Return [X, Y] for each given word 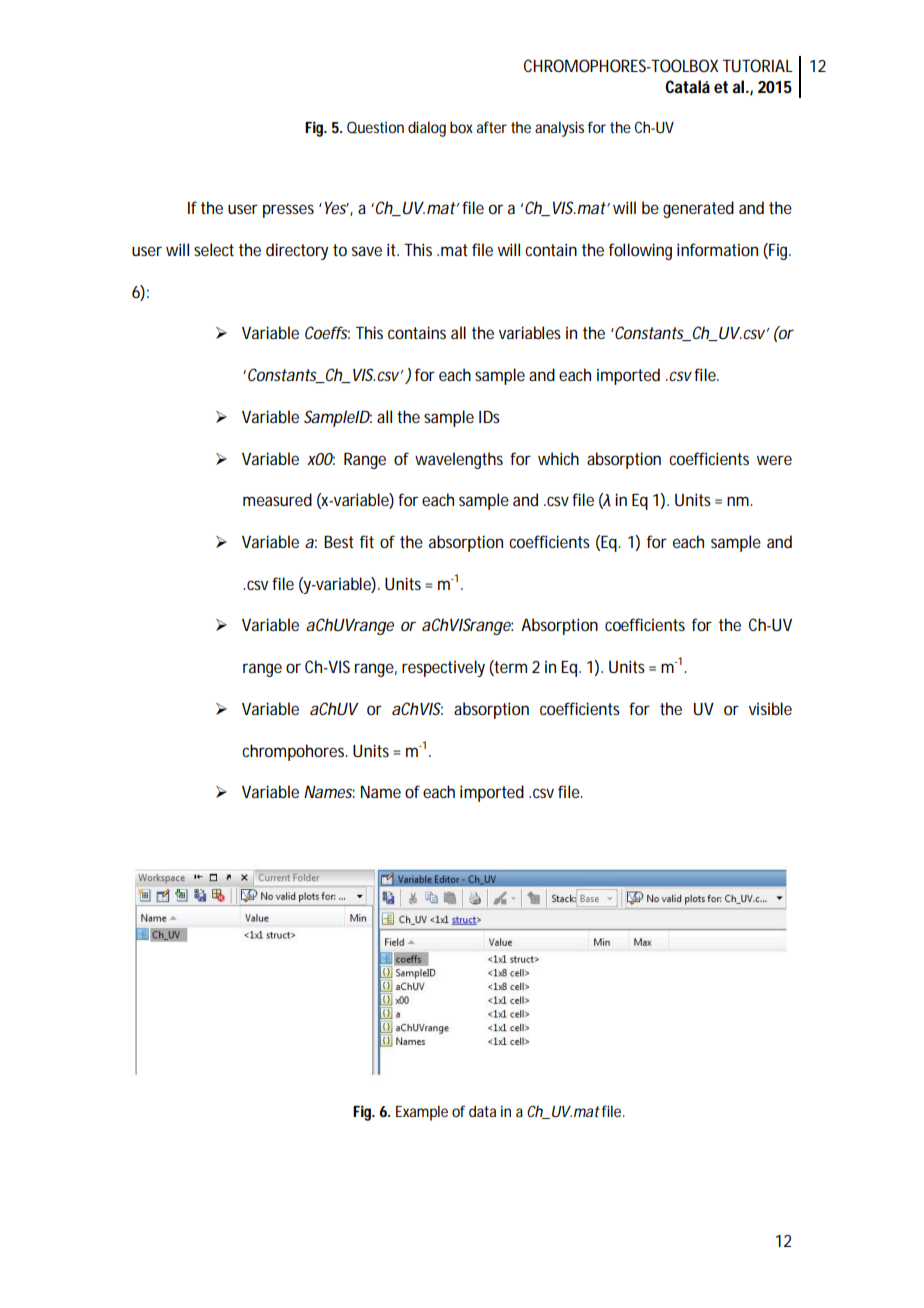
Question [375, 127]
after [492, 127]
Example [422, 1113]
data [482, 1111]
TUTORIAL [758, 65]
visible [770, 708]
